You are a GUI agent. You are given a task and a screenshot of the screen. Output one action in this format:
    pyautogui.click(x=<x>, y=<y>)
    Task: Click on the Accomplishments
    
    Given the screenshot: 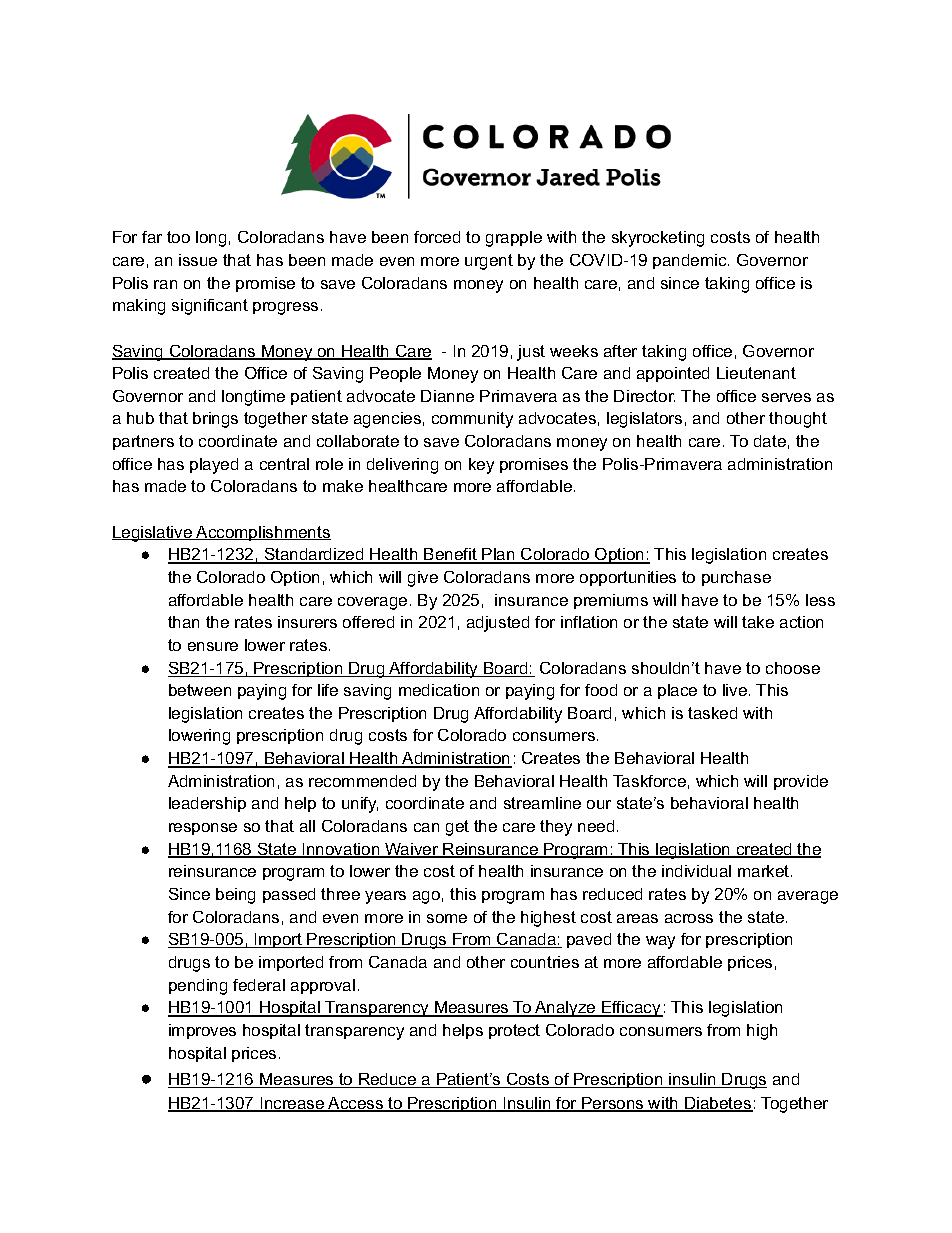 What is the action you would take?
    pyautogui.click(x=262, y=533)
